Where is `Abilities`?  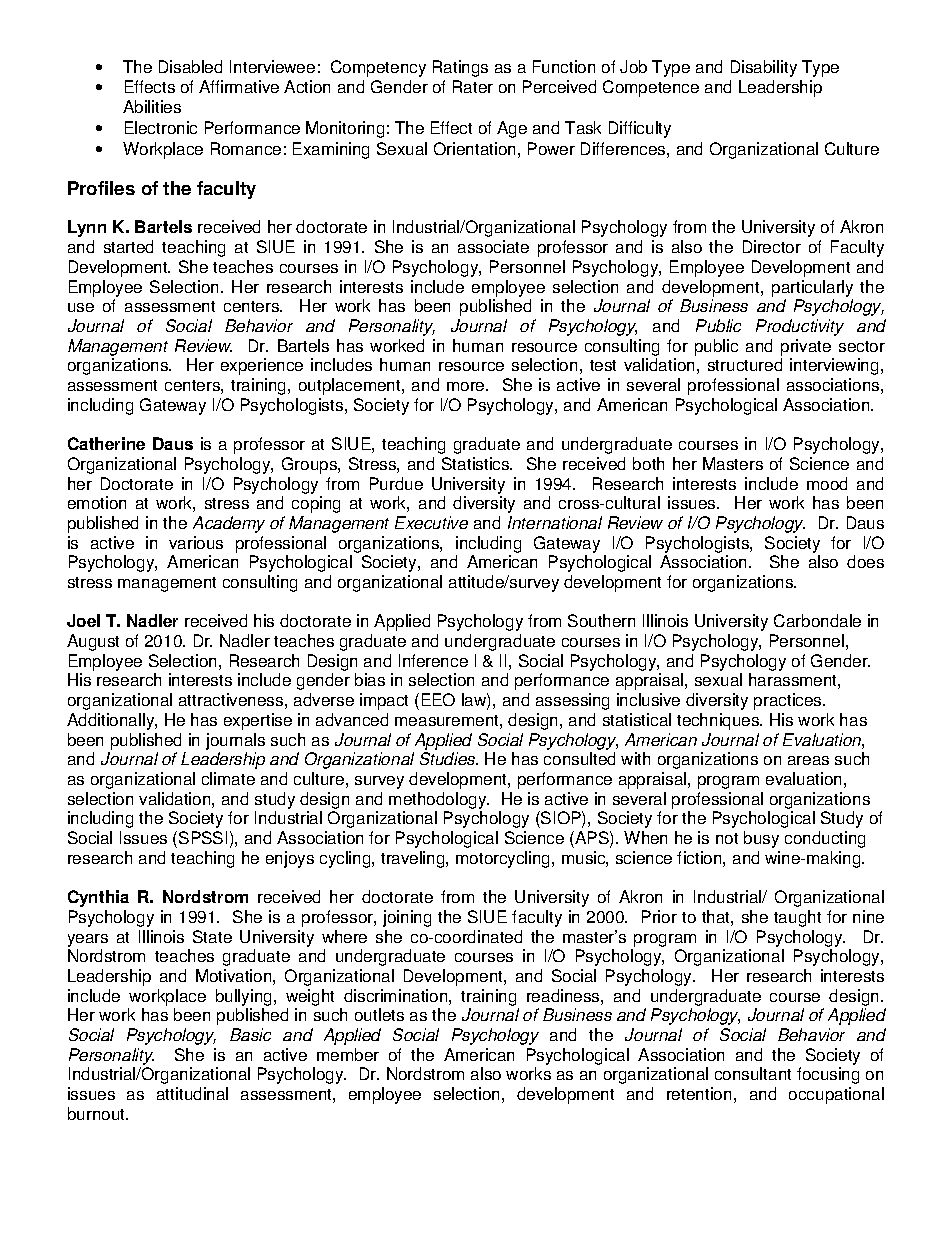
Abilities is located at coordinates (152, 106).
